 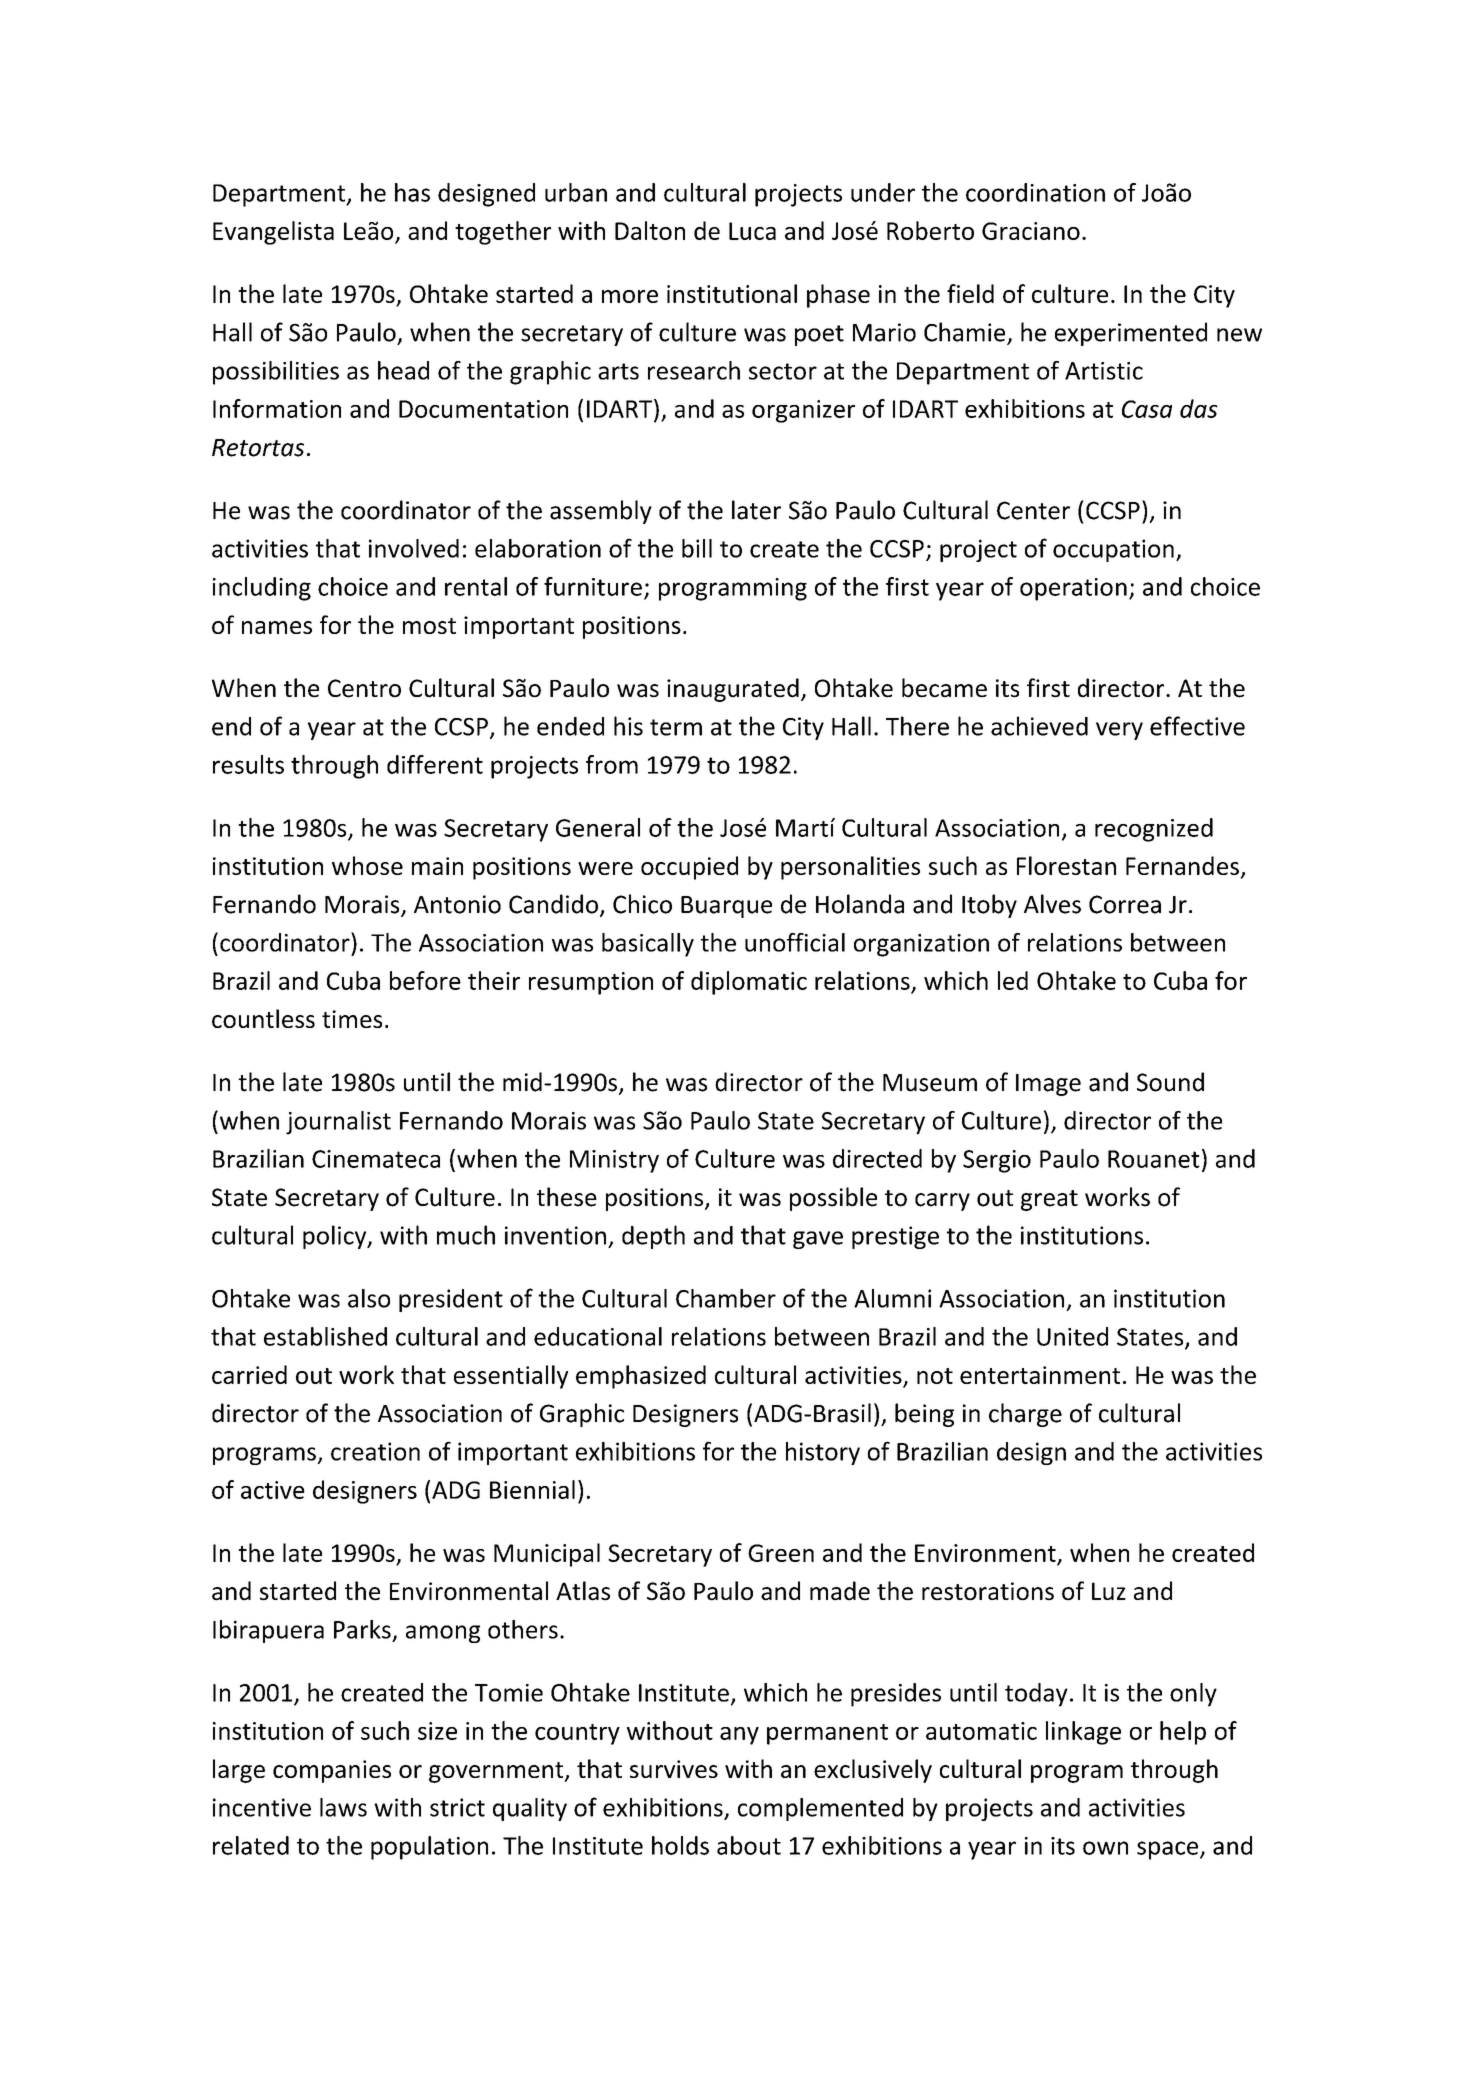 I want to click on Sound, so click(x=1170, y=1082).
